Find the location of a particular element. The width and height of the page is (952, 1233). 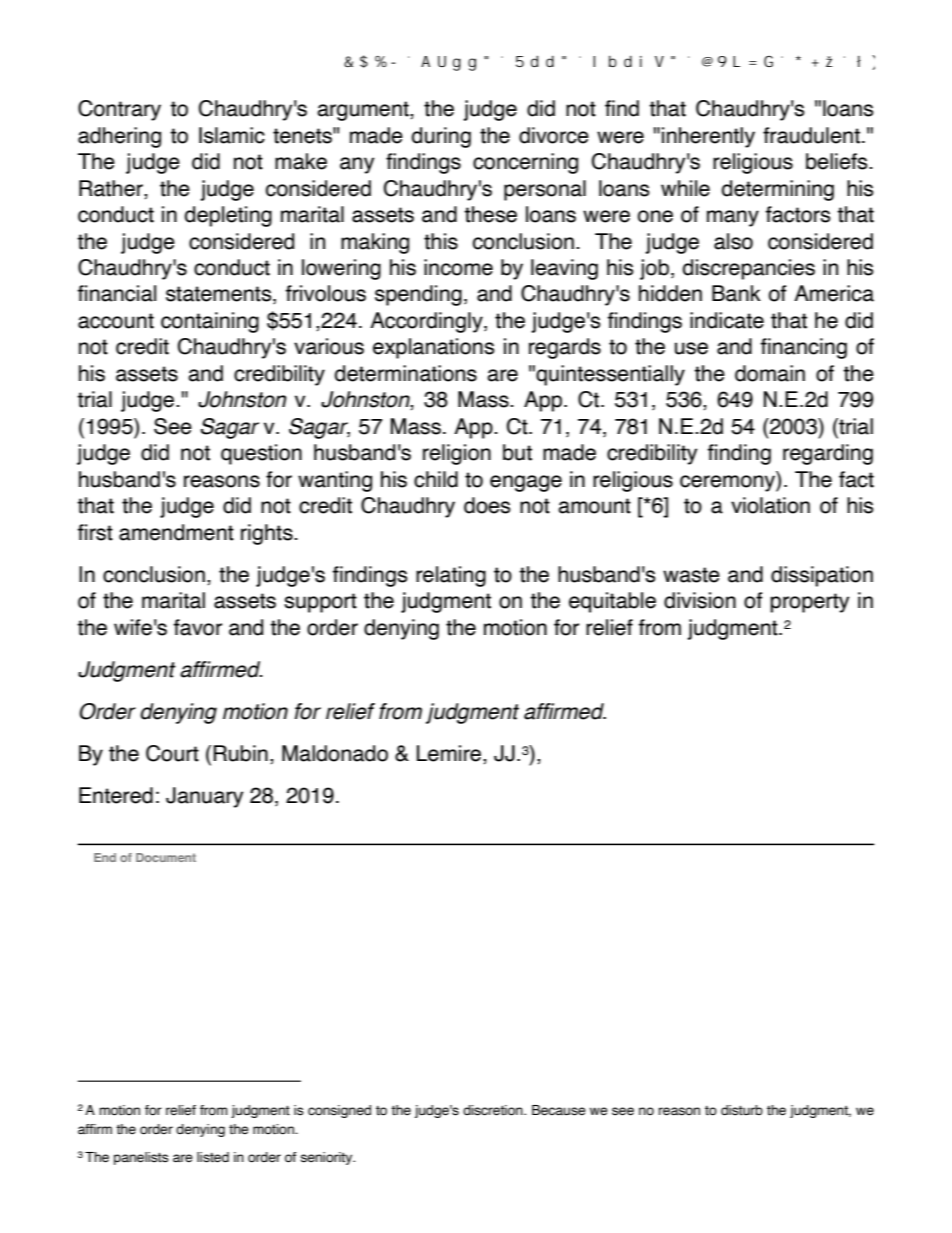

relating is located at coordinates (451, 576).
